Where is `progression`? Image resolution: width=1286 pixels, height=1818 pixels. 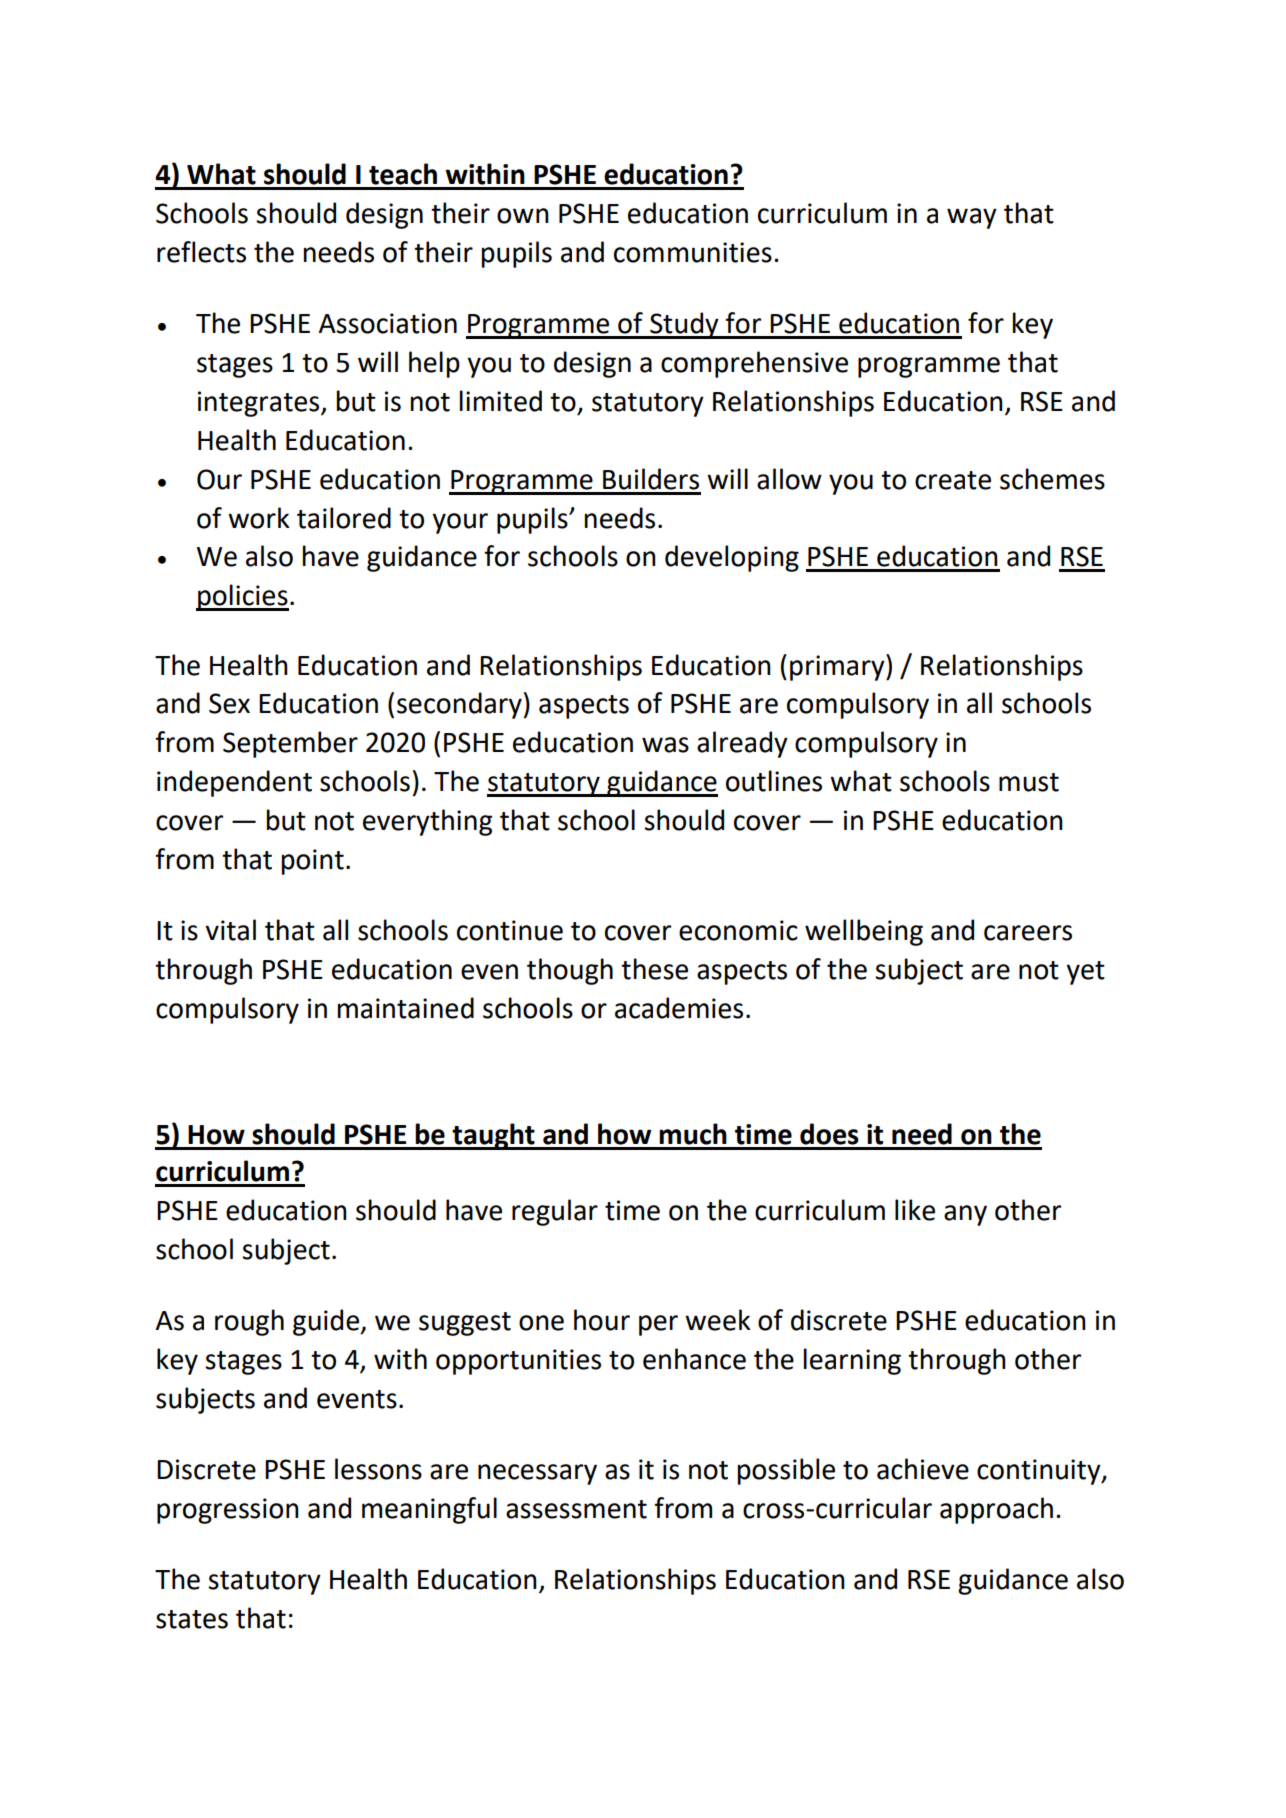
progression is located at coordinates (228, 1511).
